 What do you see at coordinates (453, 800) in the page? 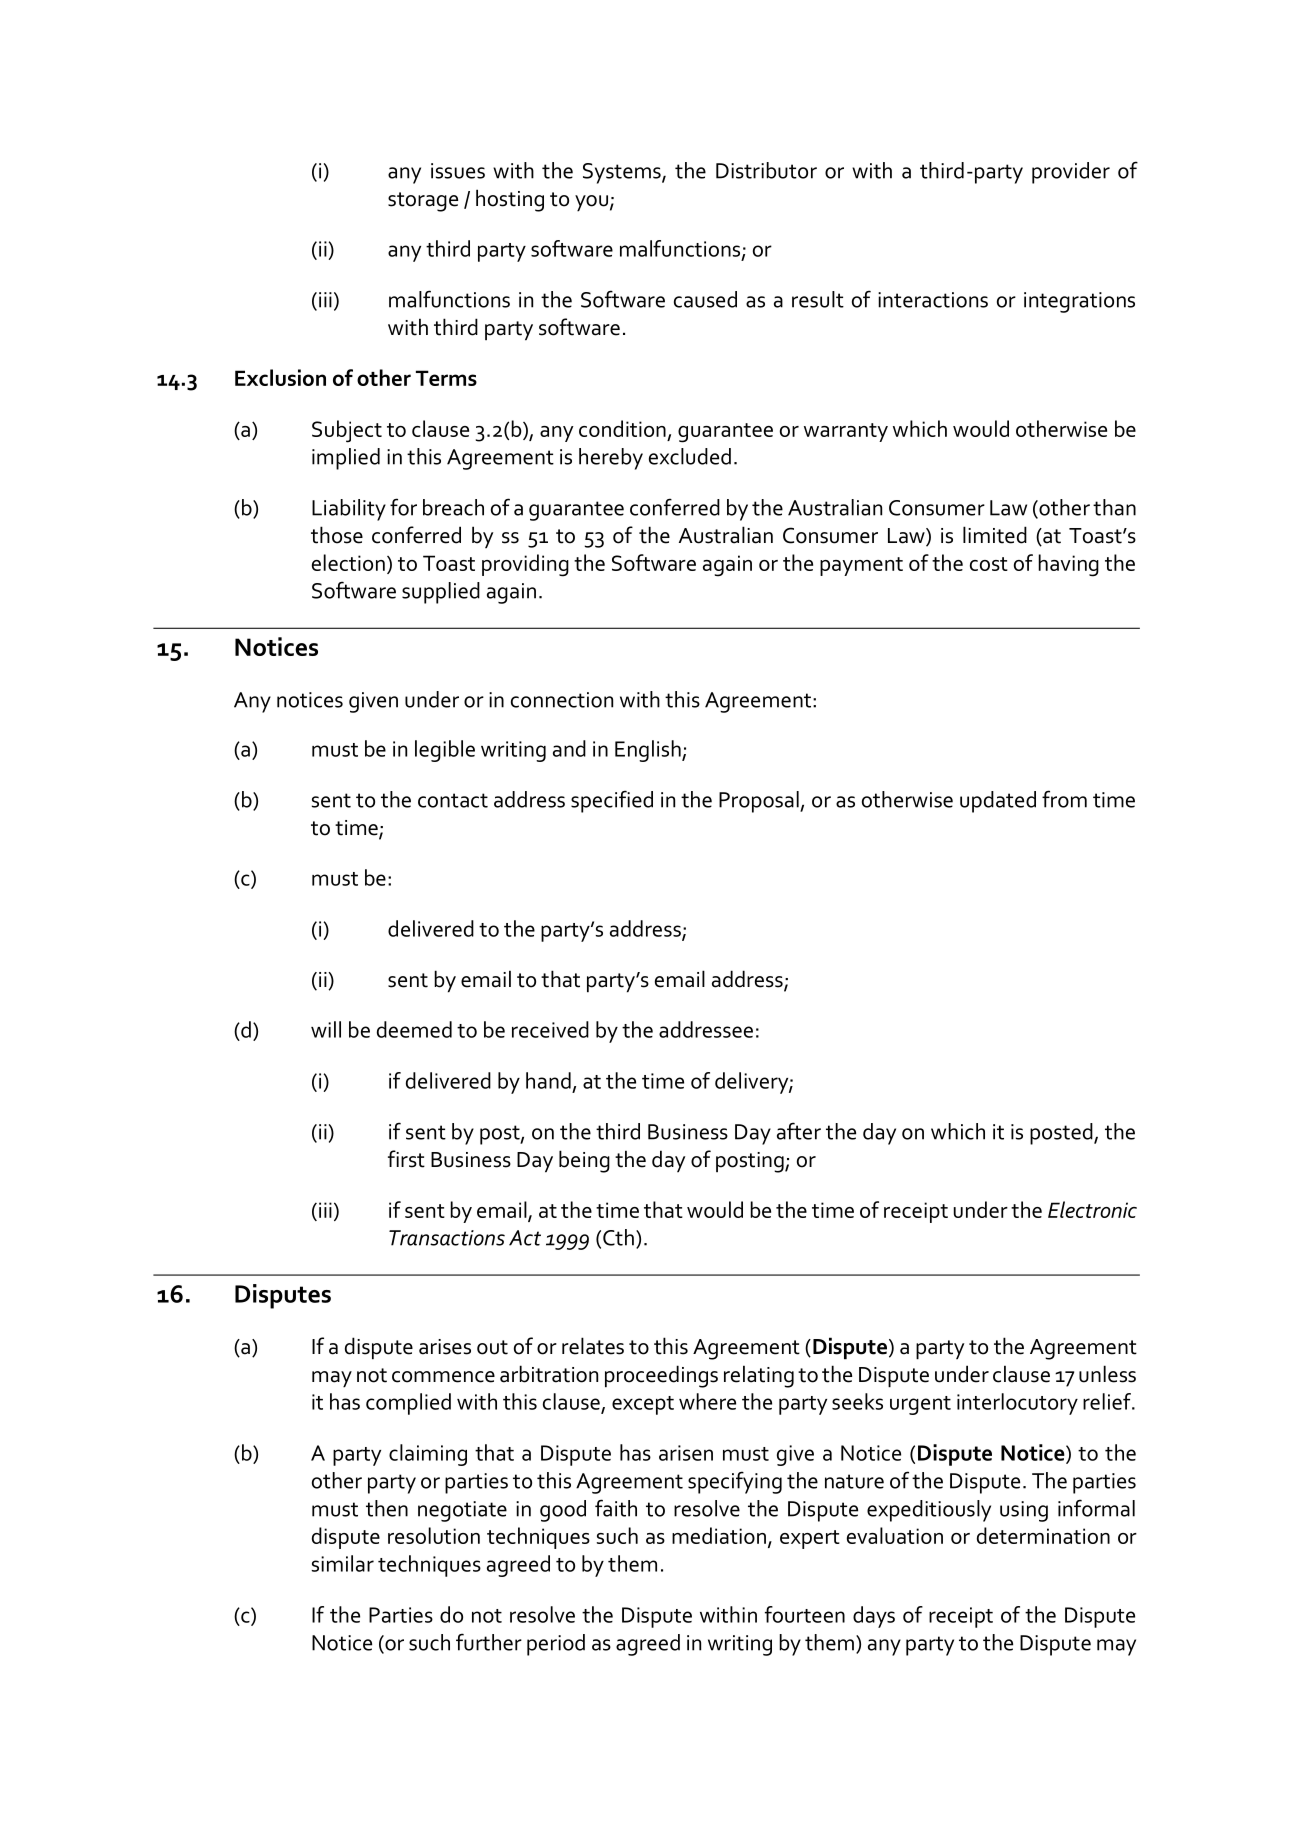
I see `contact` at bounding box center [453, 800].
